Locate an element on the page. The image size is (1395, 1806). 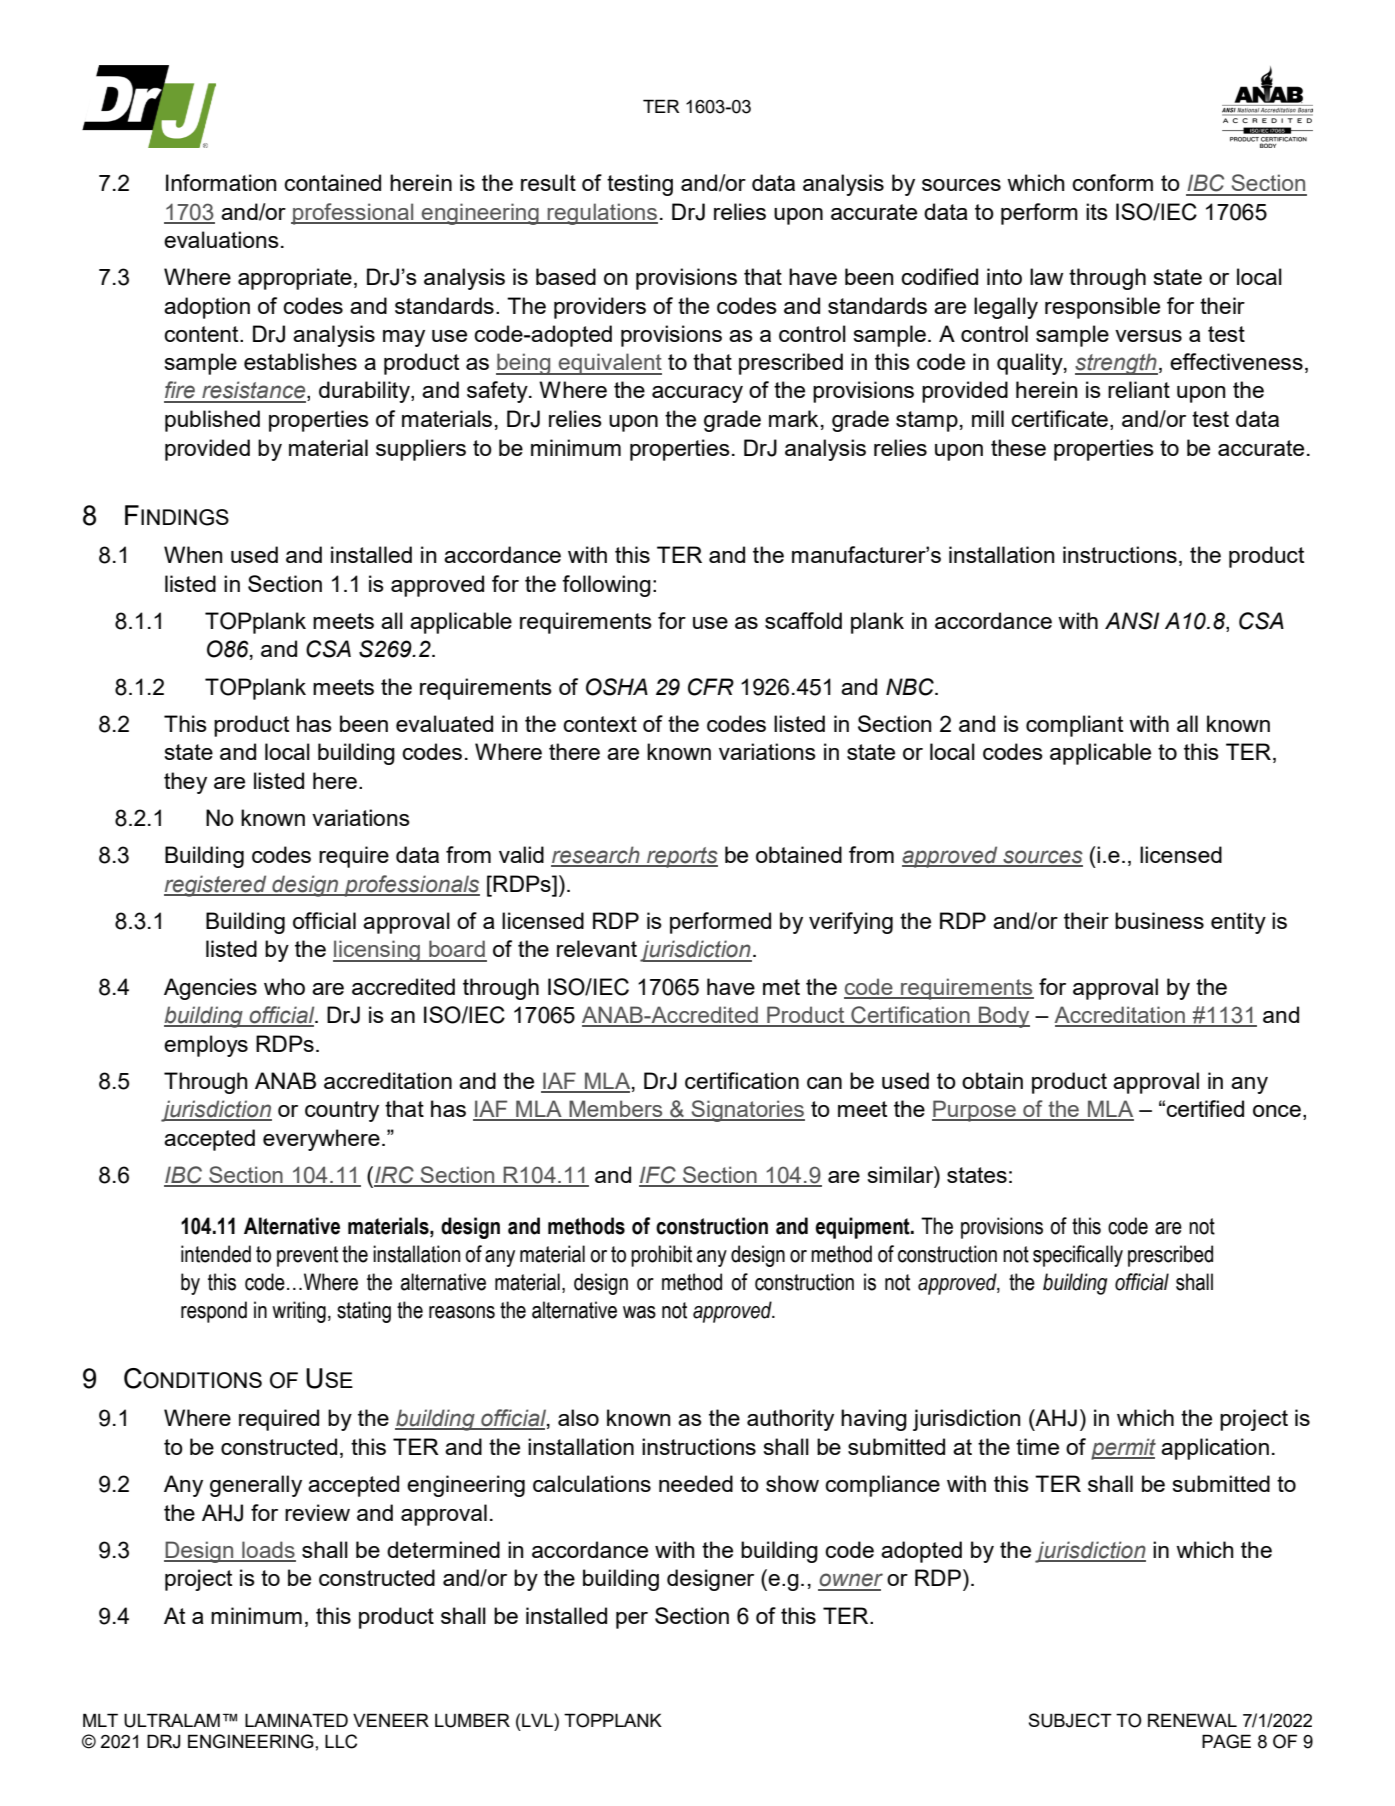
its is located at coordinates (1097, 211).
